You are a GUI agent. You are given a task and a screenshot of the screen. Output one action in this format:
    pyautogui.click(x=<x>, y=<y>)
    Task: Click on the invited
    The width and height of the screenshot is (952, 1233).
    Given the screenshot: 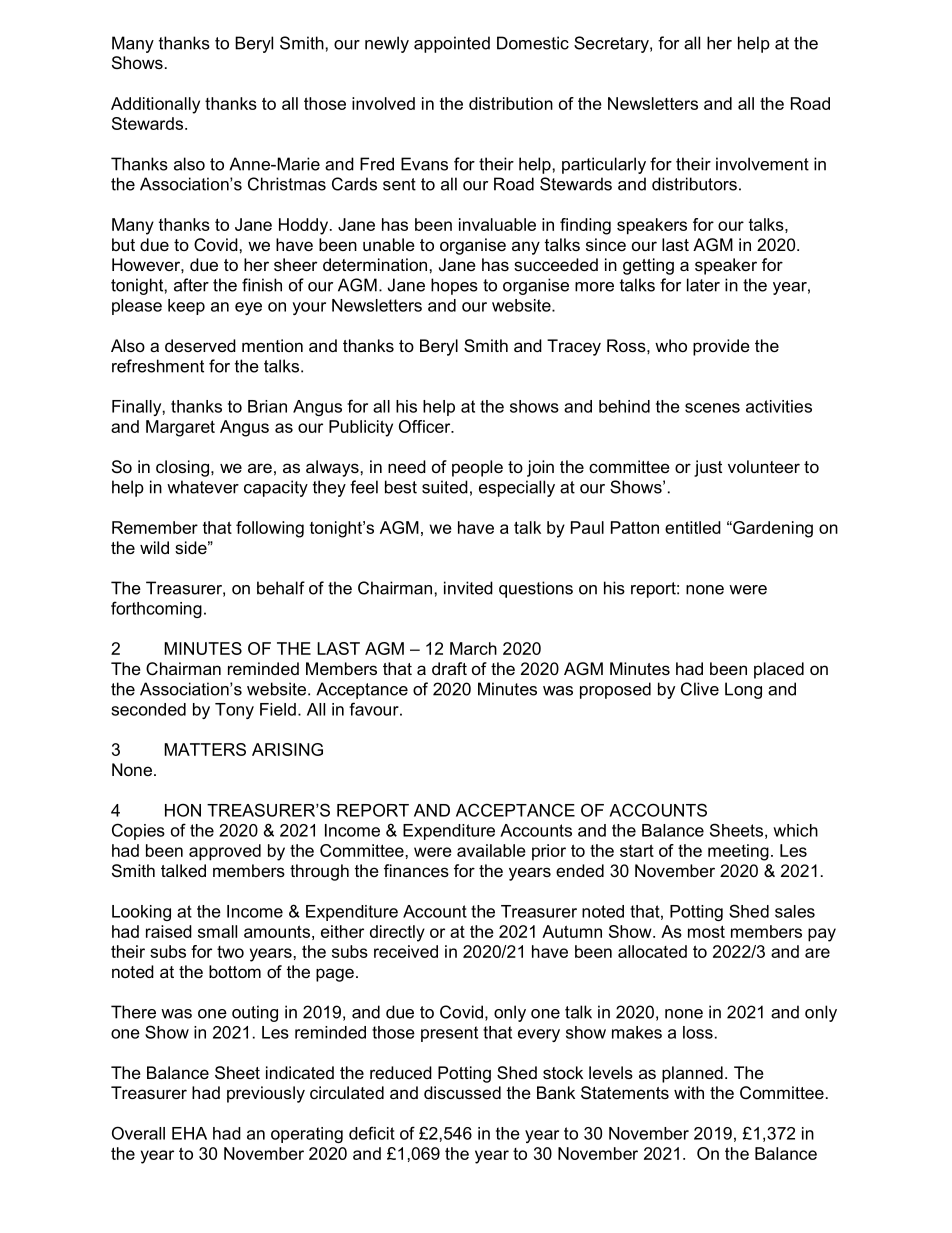 What is the action you would take?
    pyautogui.click(x=468, y=588)
